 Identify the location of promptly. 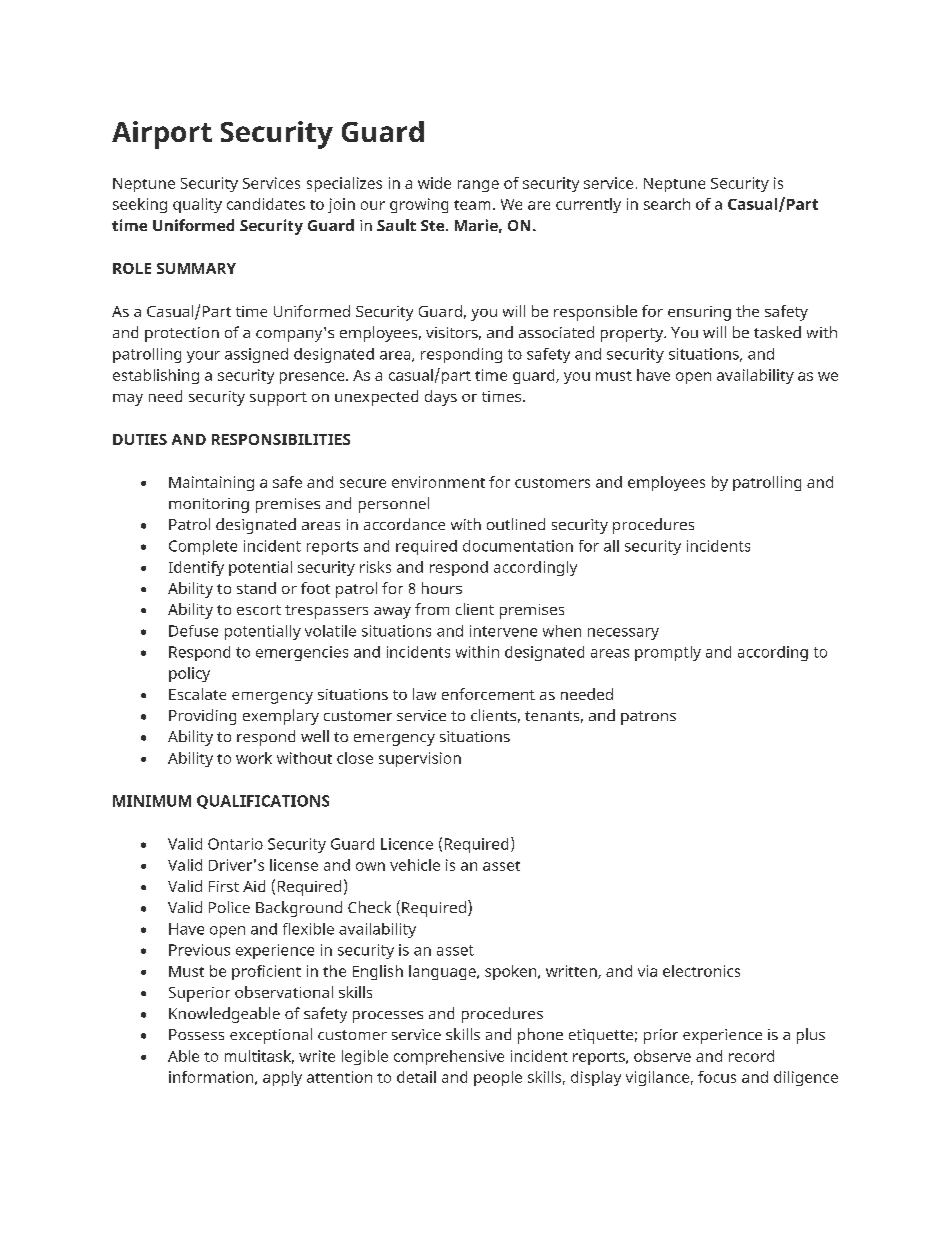
(668, 653).
